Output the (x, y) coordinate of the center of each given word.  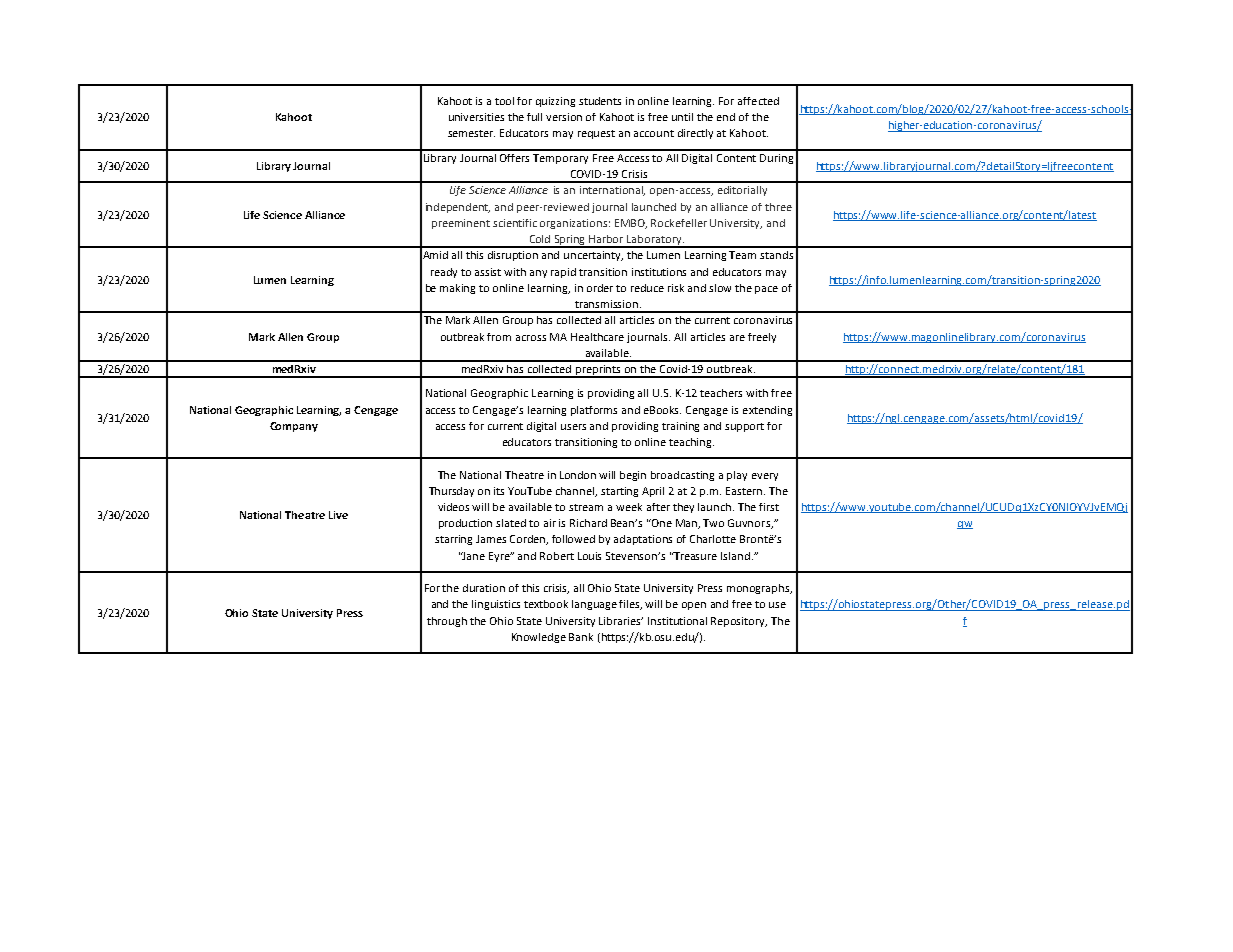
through (447, 622)
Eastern (745, 491)
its (499, 491)
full (534, 117)
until (682, 117)
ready (444, 273)
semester (471, 133)
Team (742, 255)
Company (294, 427)
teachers (721, 393)
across (531, 338)
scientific (515, 223)
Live (338, 515)
